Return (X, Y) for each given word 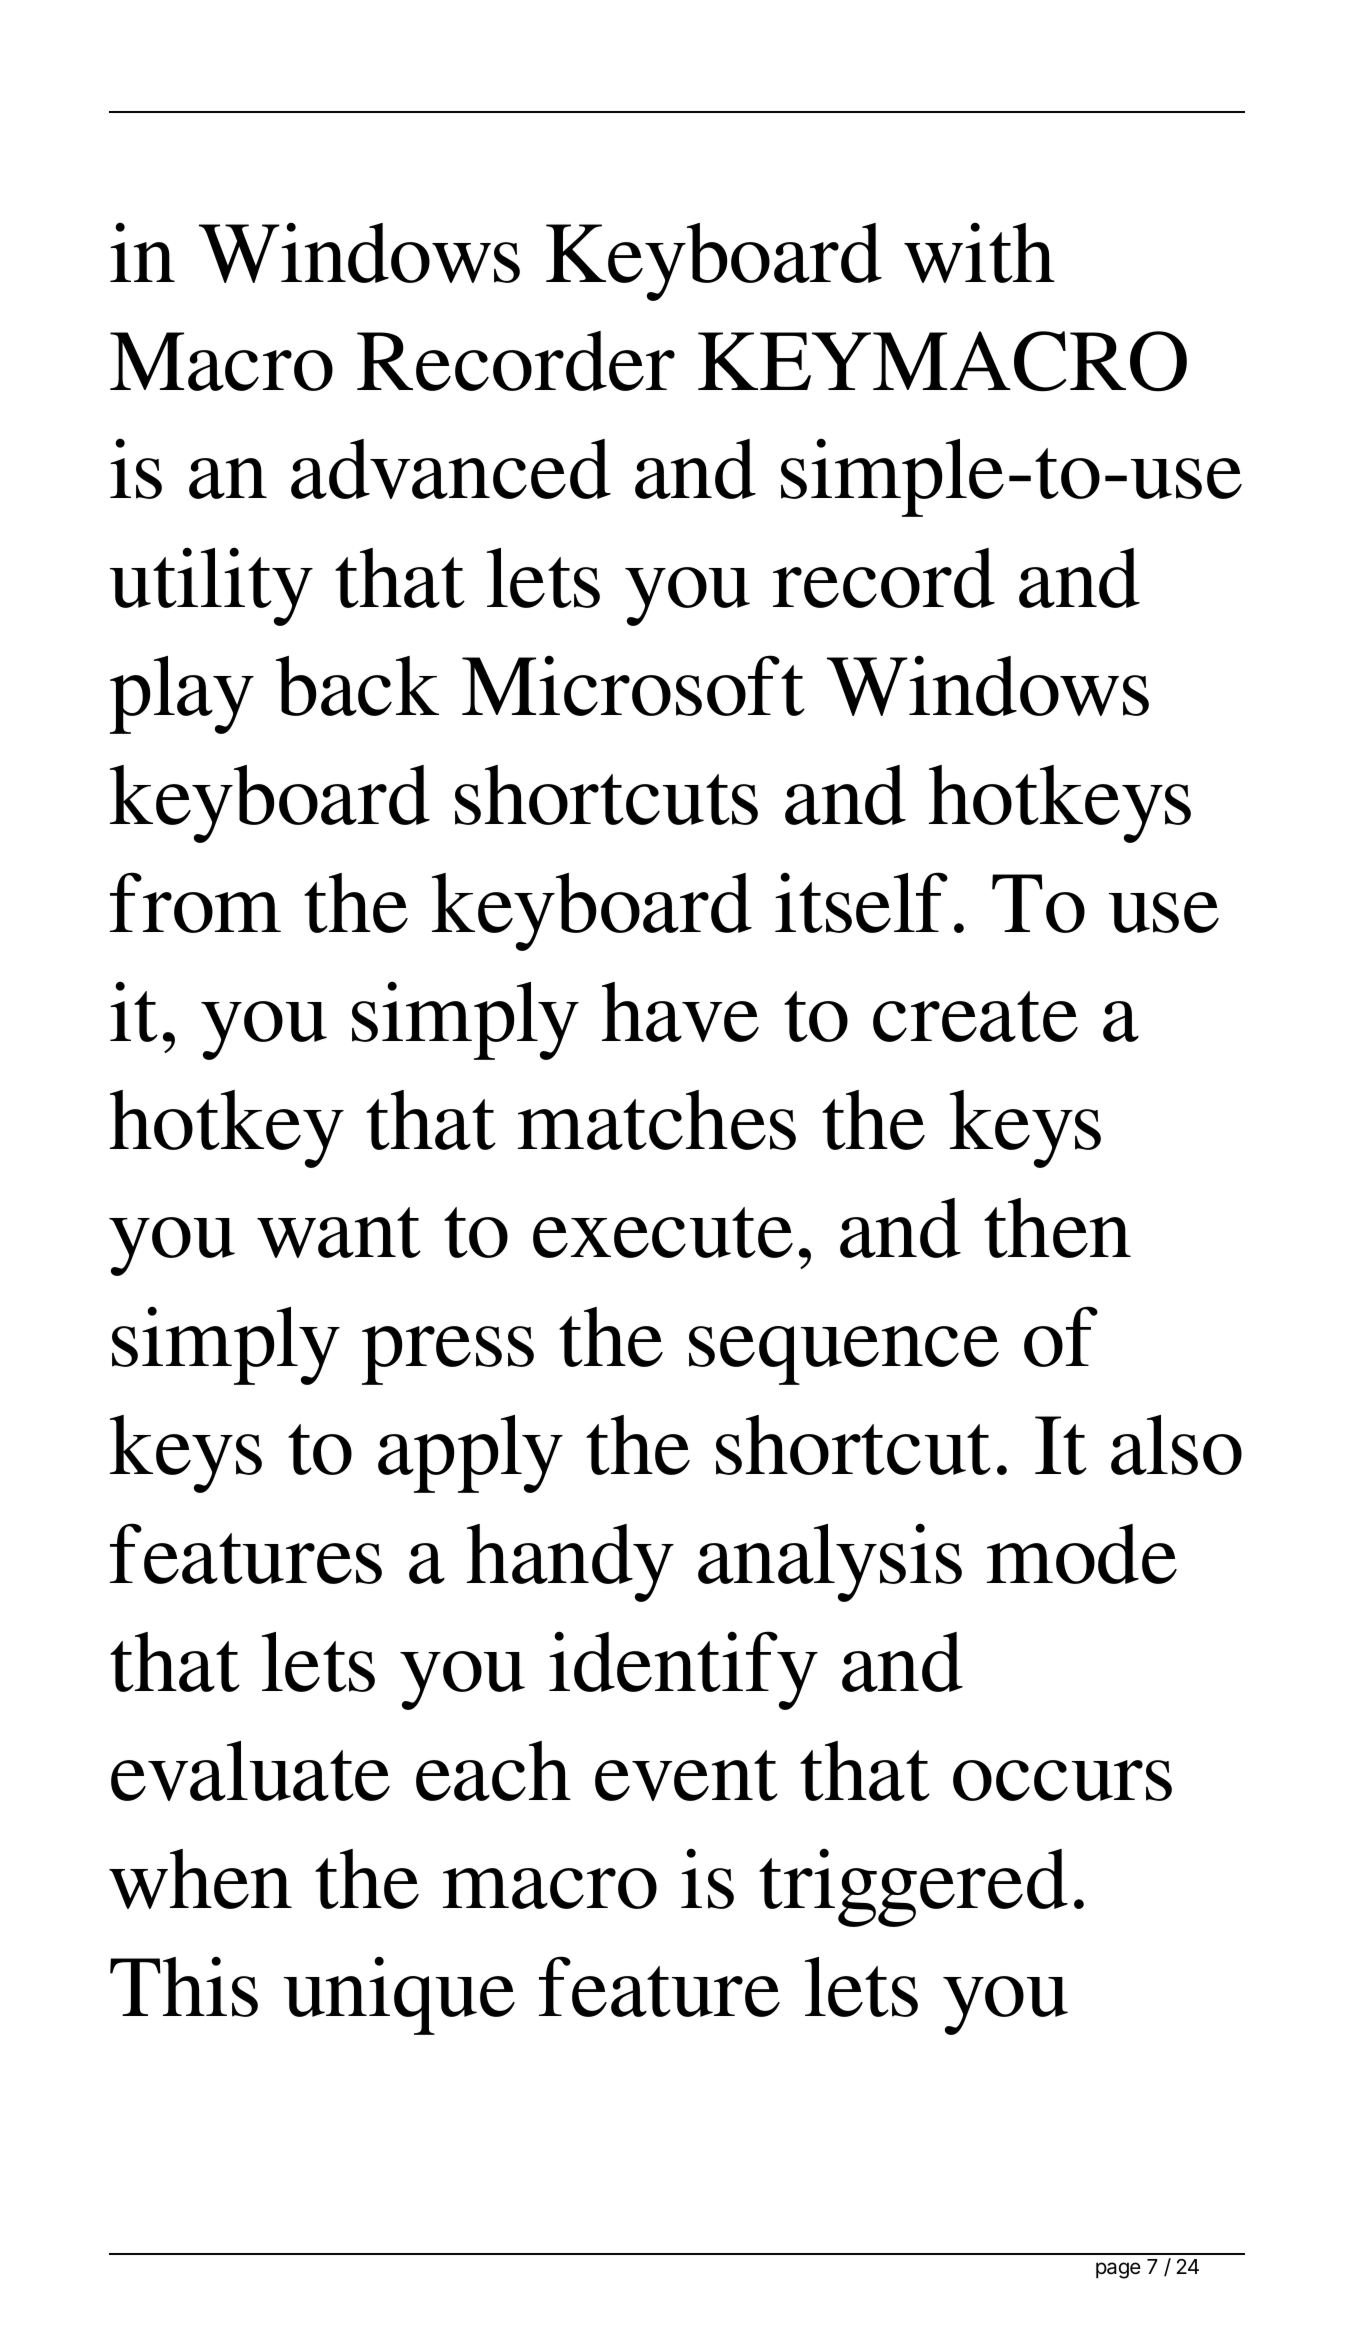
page (1118, 2270)
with (979, 252)
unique (399, 1995)
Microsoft (633, 685)
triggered (913, 1887)
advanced (451, 469)
